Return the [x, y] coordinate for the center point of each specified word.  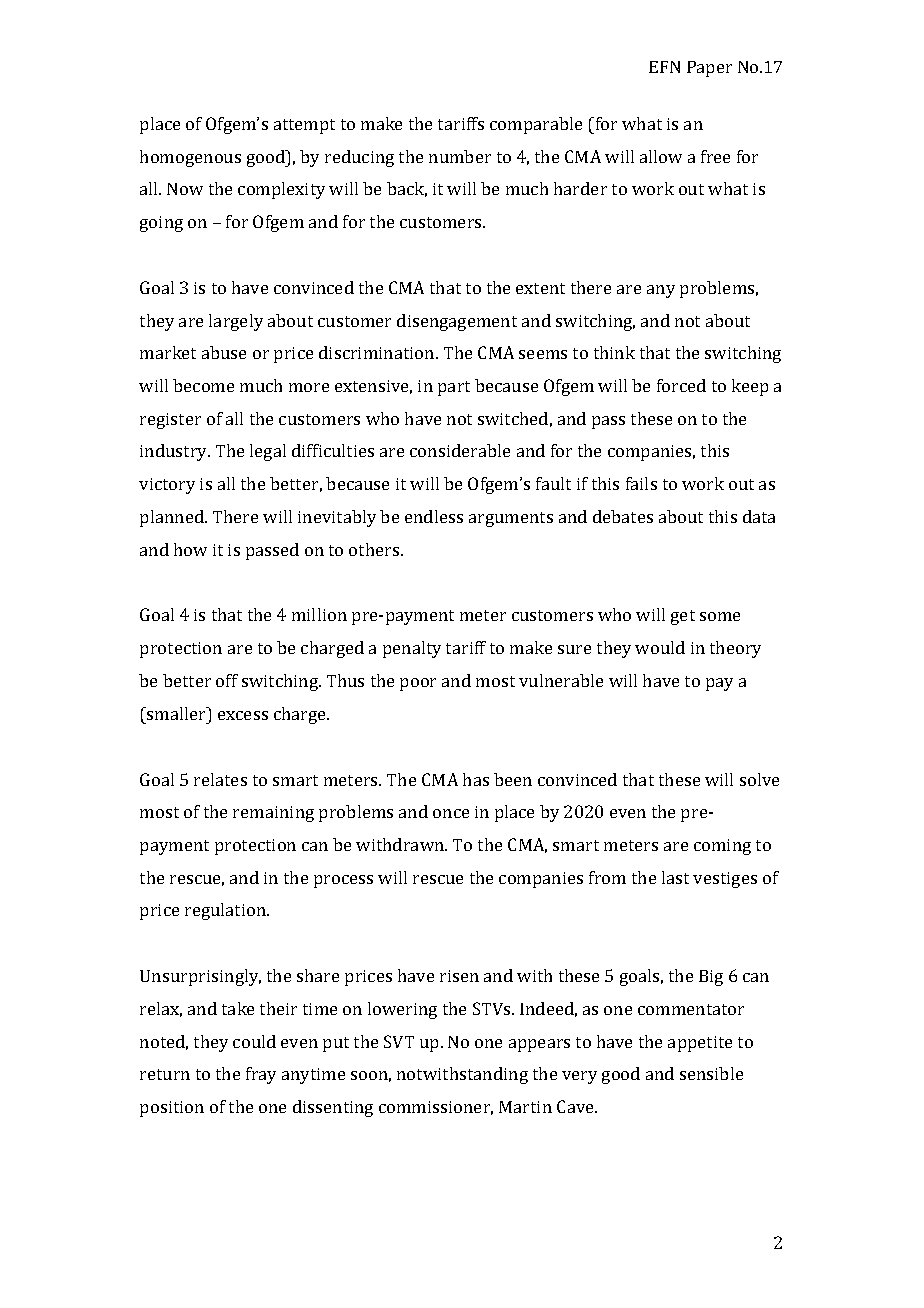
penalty [412, 649]
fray [261, 1075]
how [190, 549]
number [460, 156]
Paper [709, 69]
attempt [304, 126]
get [683, 617]
